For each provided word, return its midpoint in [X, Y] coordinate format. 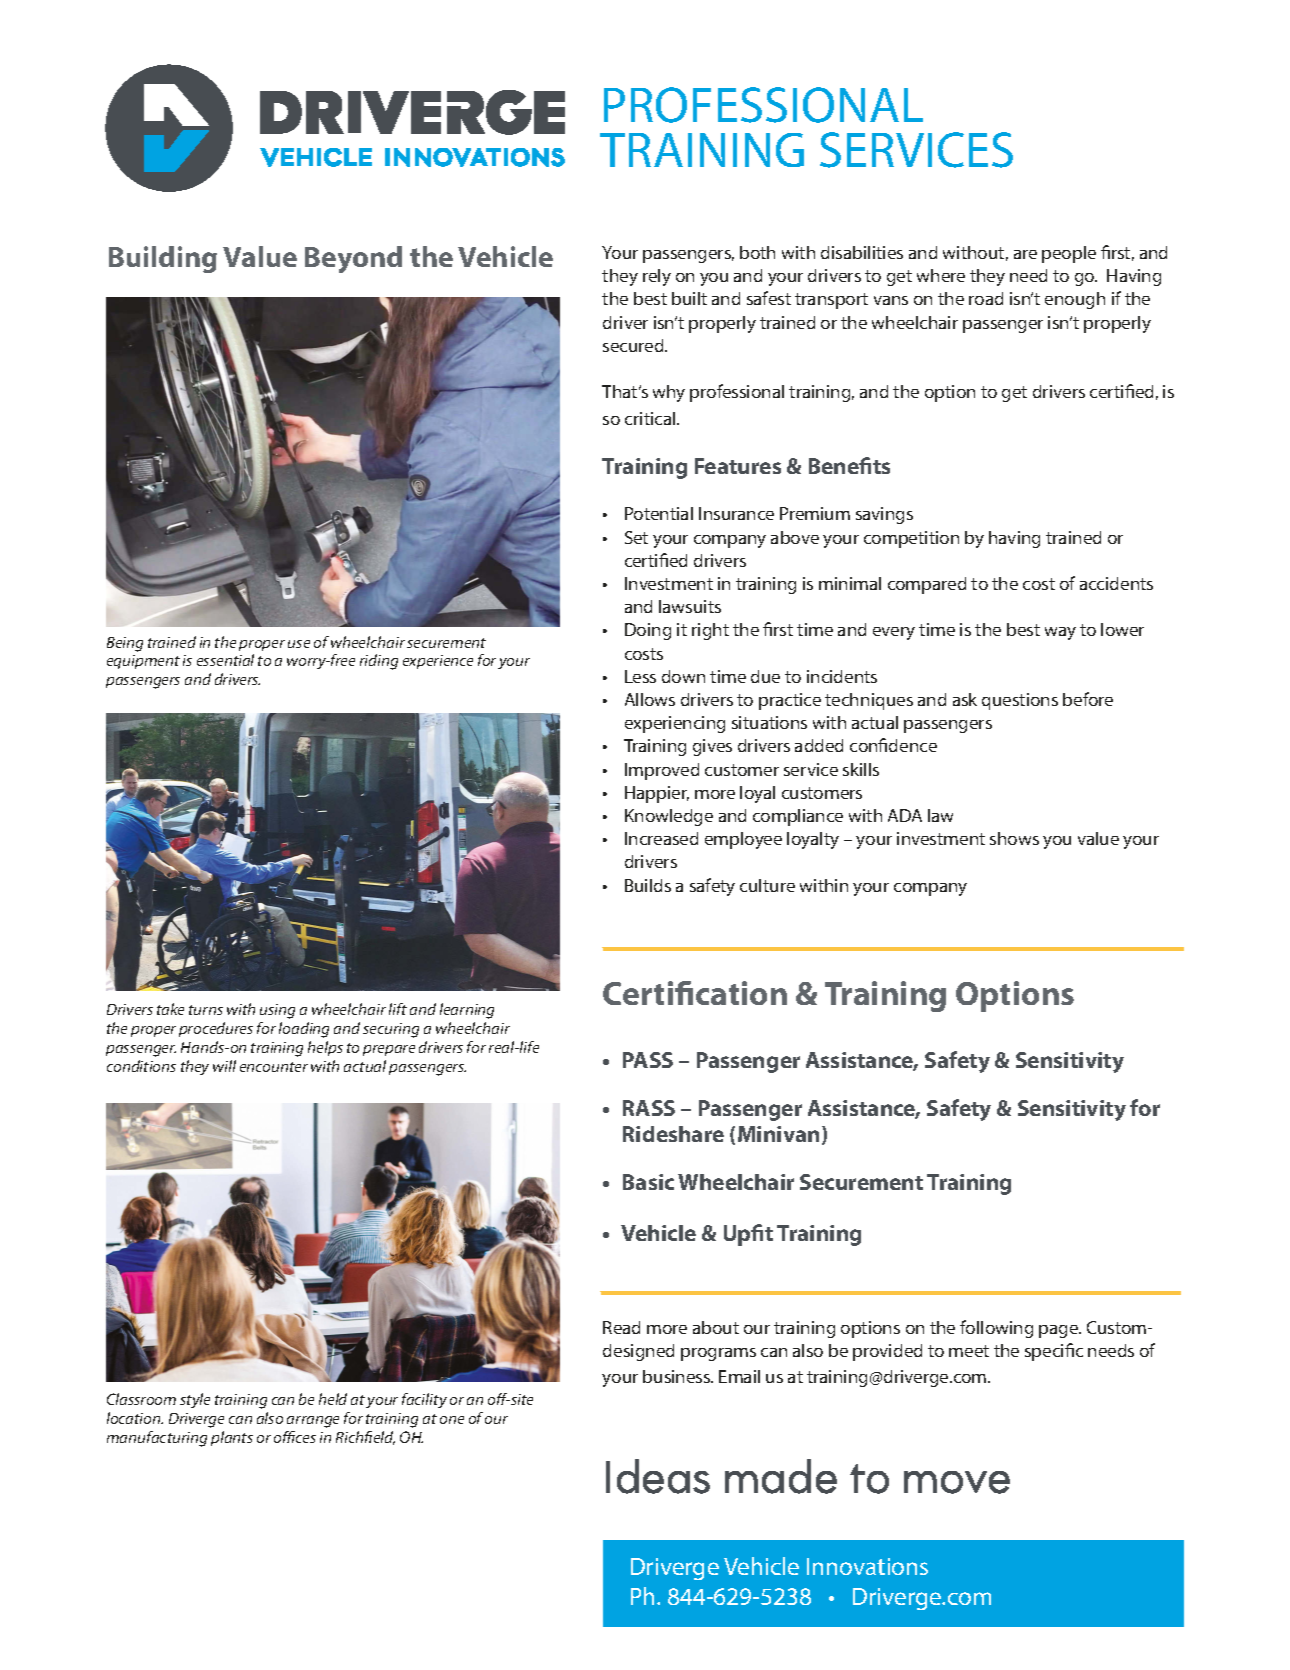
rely [657, 277]
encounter [274, 1067]
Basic [648, 1182]
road [986, 298]
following [996, 1329]
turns [206, 1010]
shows [1014, 838]
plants [232, 1438]
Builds [648, 885]
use [299, 644]
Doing [648, 631]
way [1060, 633]
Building [163, 259]
